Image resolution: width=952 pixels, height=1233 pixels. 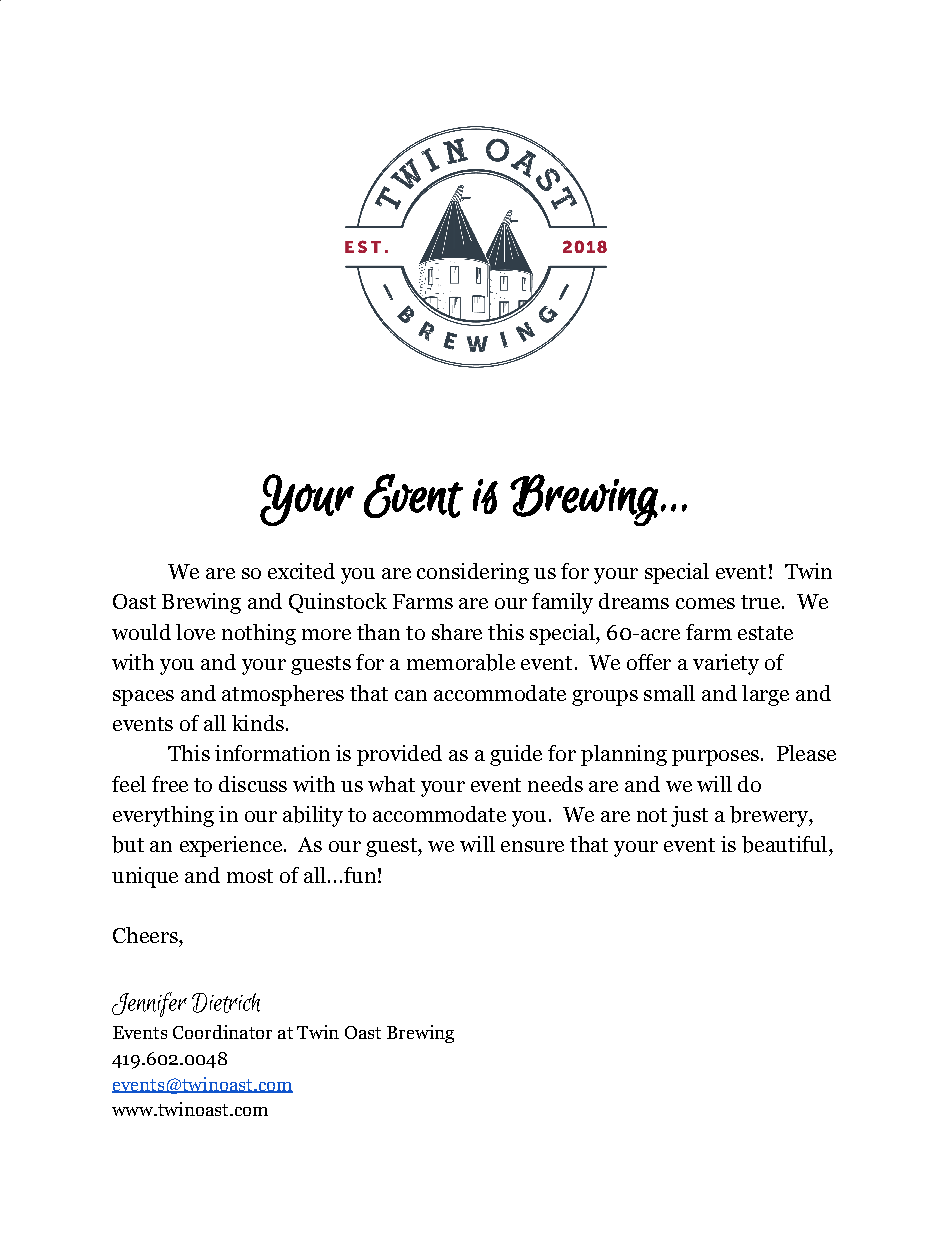 I want to click on beautiful, so click(x=786, y=844).
